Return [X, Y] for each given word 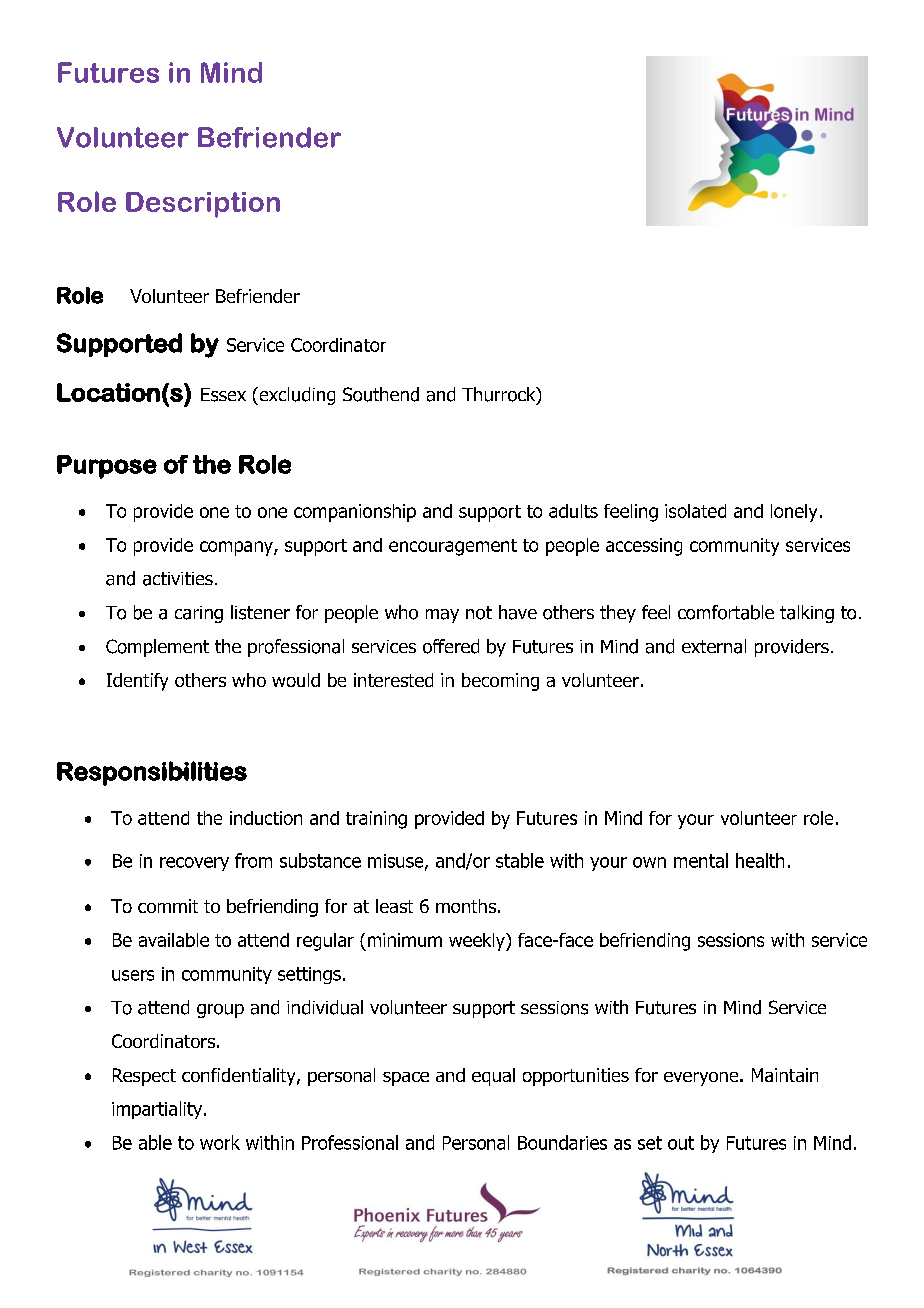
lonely [794, 513]
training [376, 820]
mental [701, 860]
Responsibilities [152, 773]
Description [203, 205]
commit [168, 906]
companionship [355, 513]
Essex [223, 395]
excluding [296, 396]
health [760, 860]
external [714, 646]
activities [178, 579]
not [479, 613]
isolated [695, 511]
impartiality [158, 1110]
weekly [478, 942]
